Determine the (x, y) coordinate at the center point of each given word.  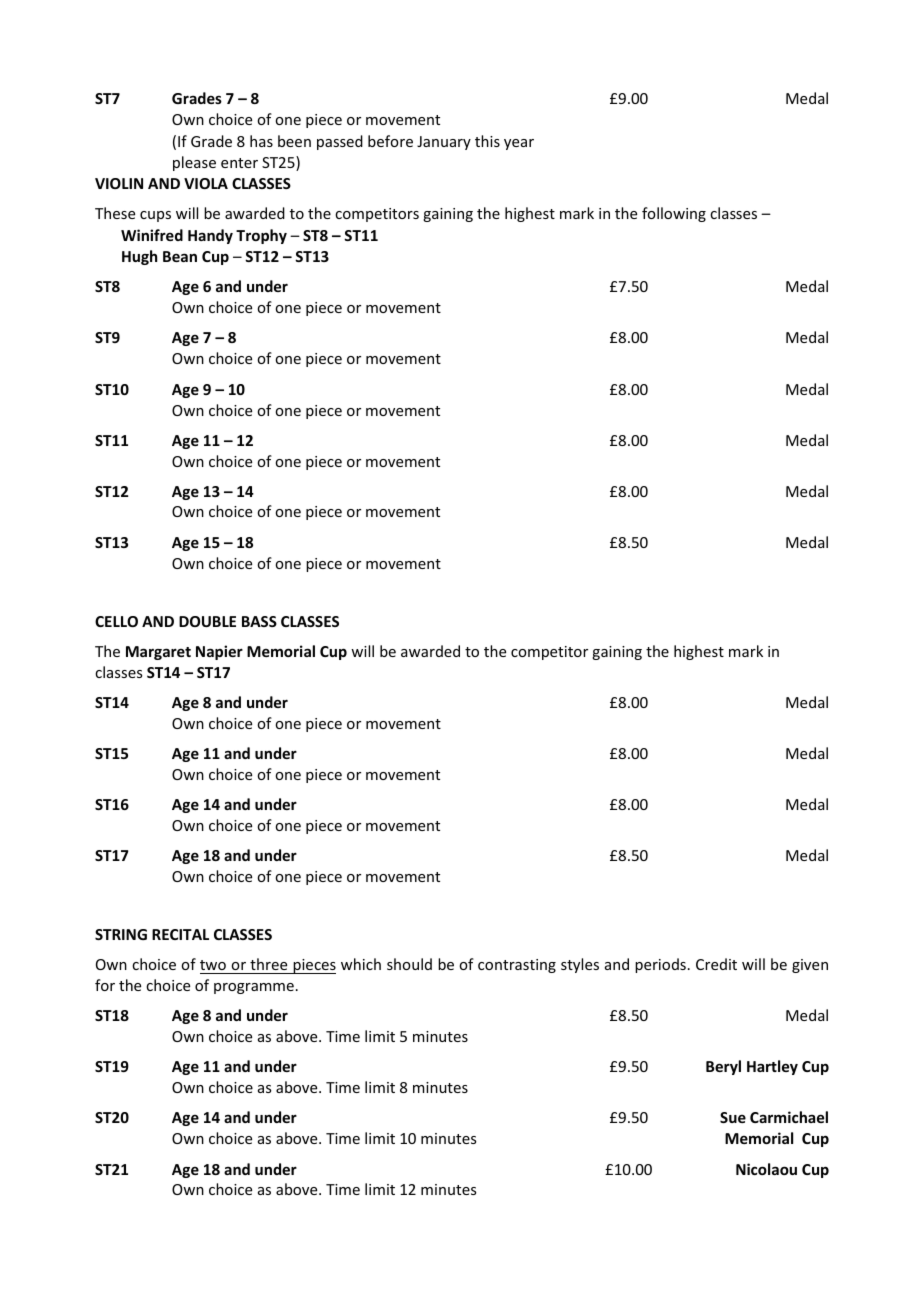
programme (254, 988)
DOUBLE (207, 621)
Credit (716, 964)
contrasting (517, 966)
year (519, 144)
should (409, 964)
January (444, 143)
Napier (219, 652)
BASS (259, 621)
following (674, 214)
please (194, 163)
